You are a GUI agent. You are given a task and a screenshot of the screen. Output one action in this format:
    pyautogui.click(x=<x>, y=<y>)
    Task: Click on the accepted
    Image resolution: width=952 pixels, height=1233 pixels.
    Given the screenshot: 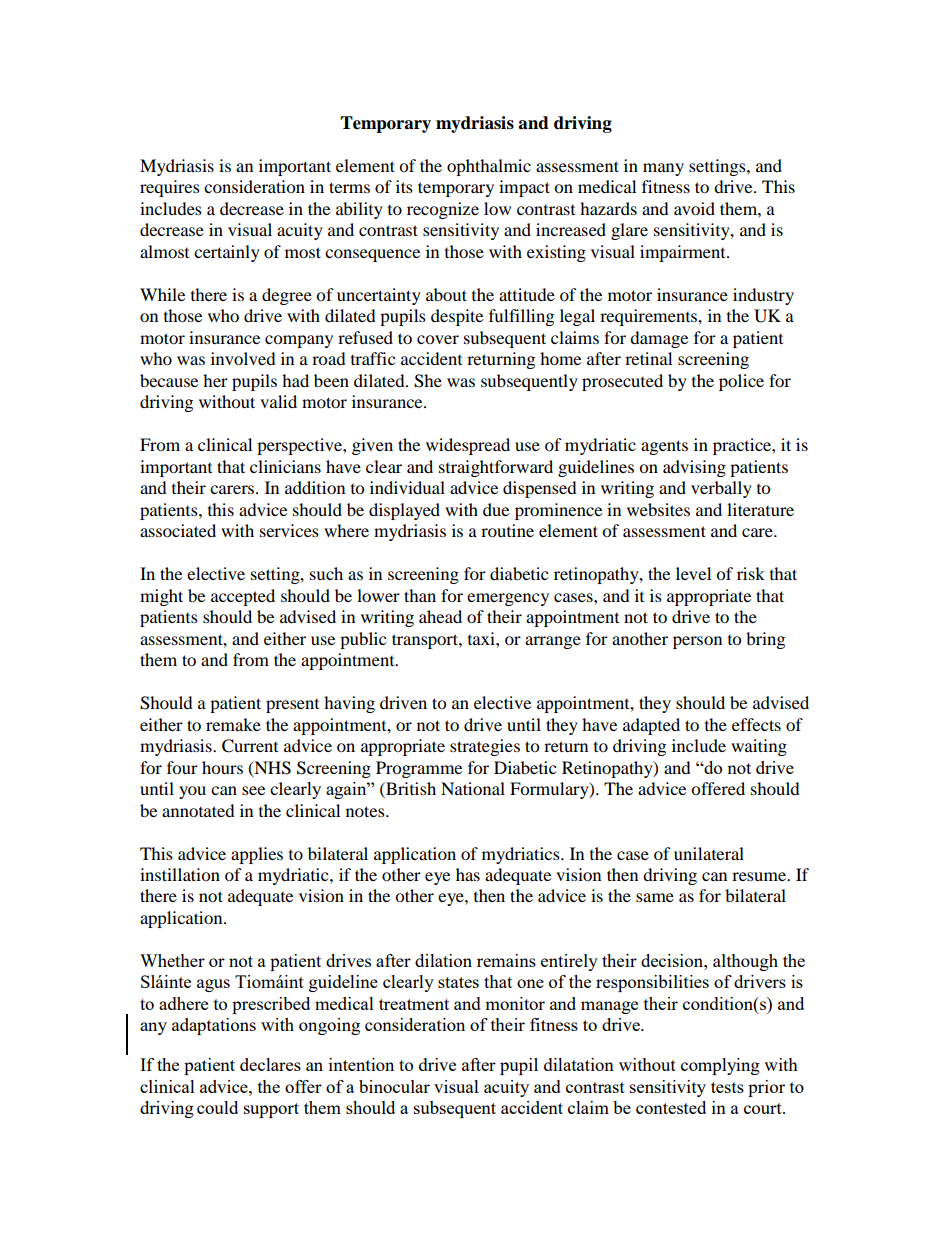 What is the action you would take?
    pyautogui.click(x=243, y=597)
